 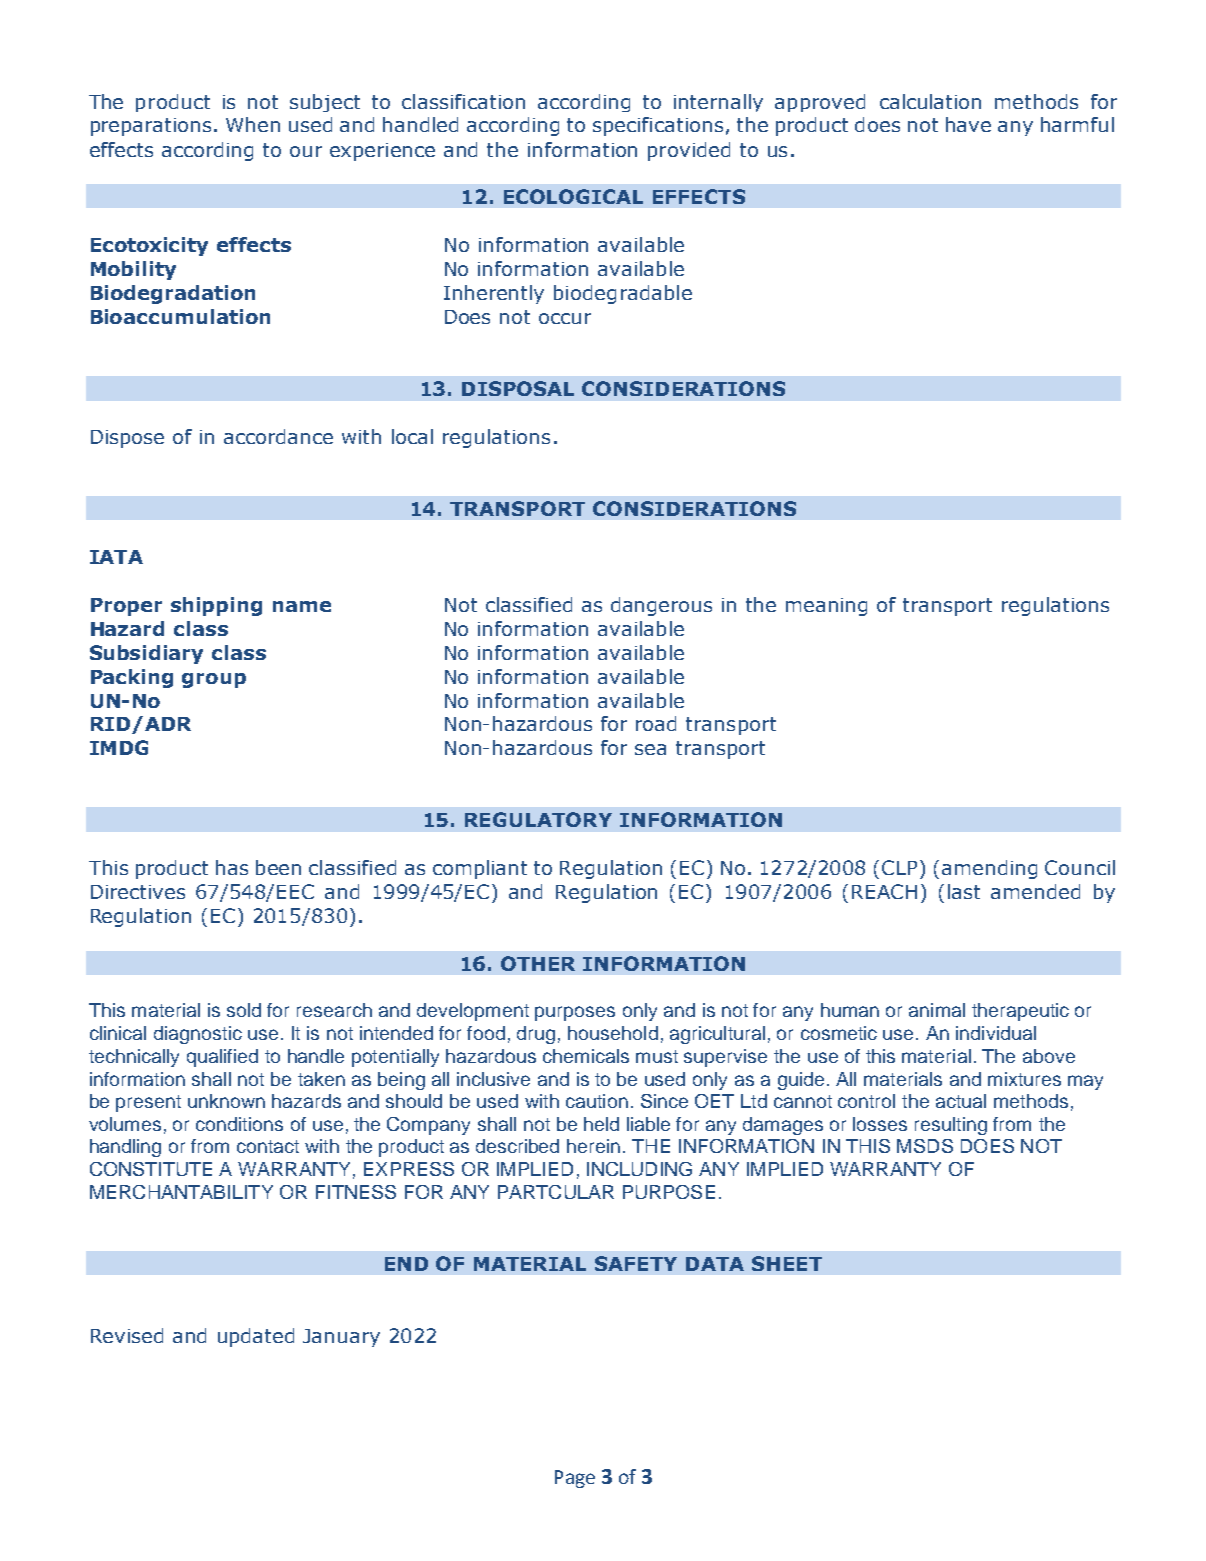 I want to click on accordance, so click(x=278, y=436).
